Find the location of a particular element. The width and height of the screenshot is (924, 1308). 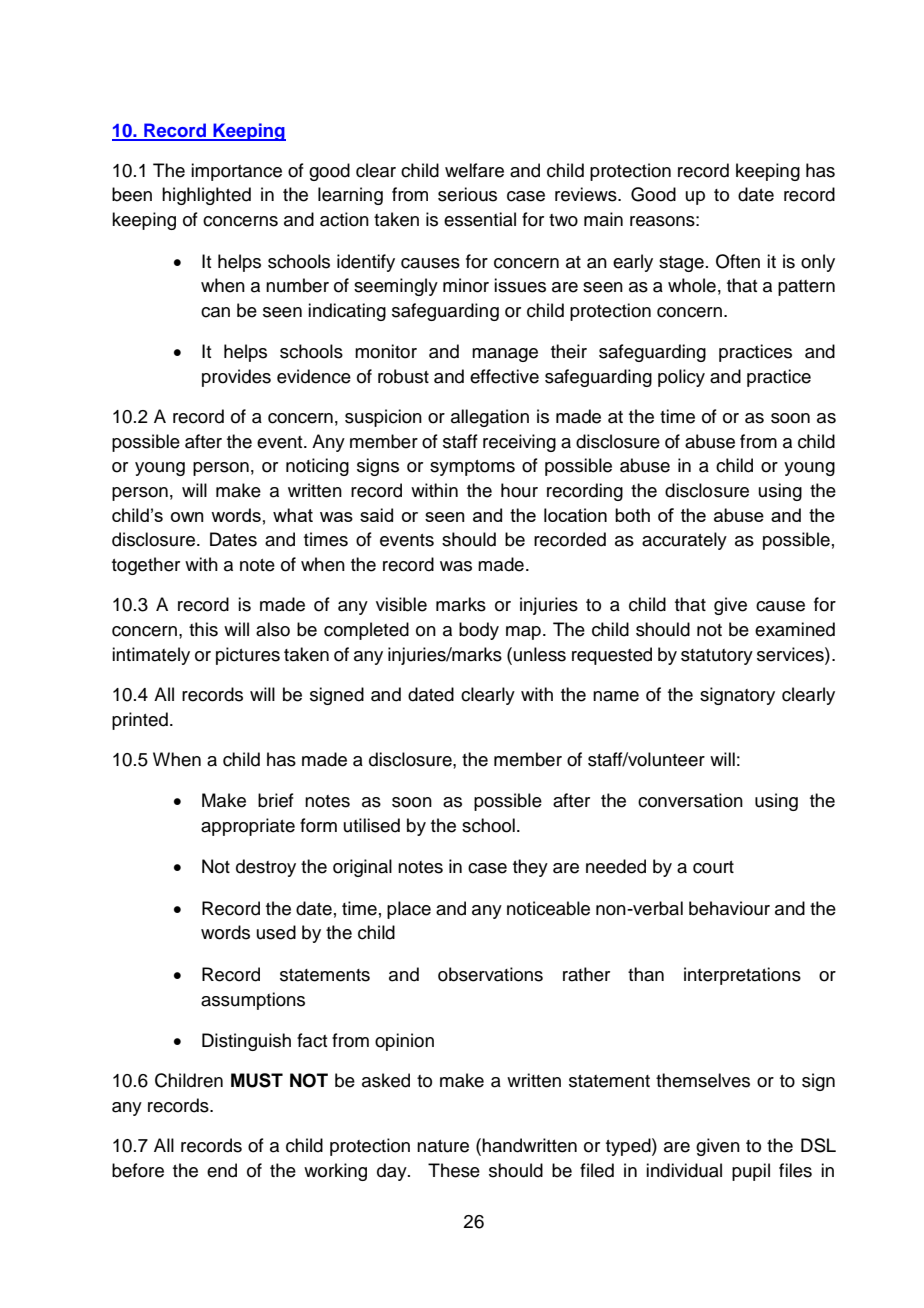

statutory is located at coordinates (717, 657).
